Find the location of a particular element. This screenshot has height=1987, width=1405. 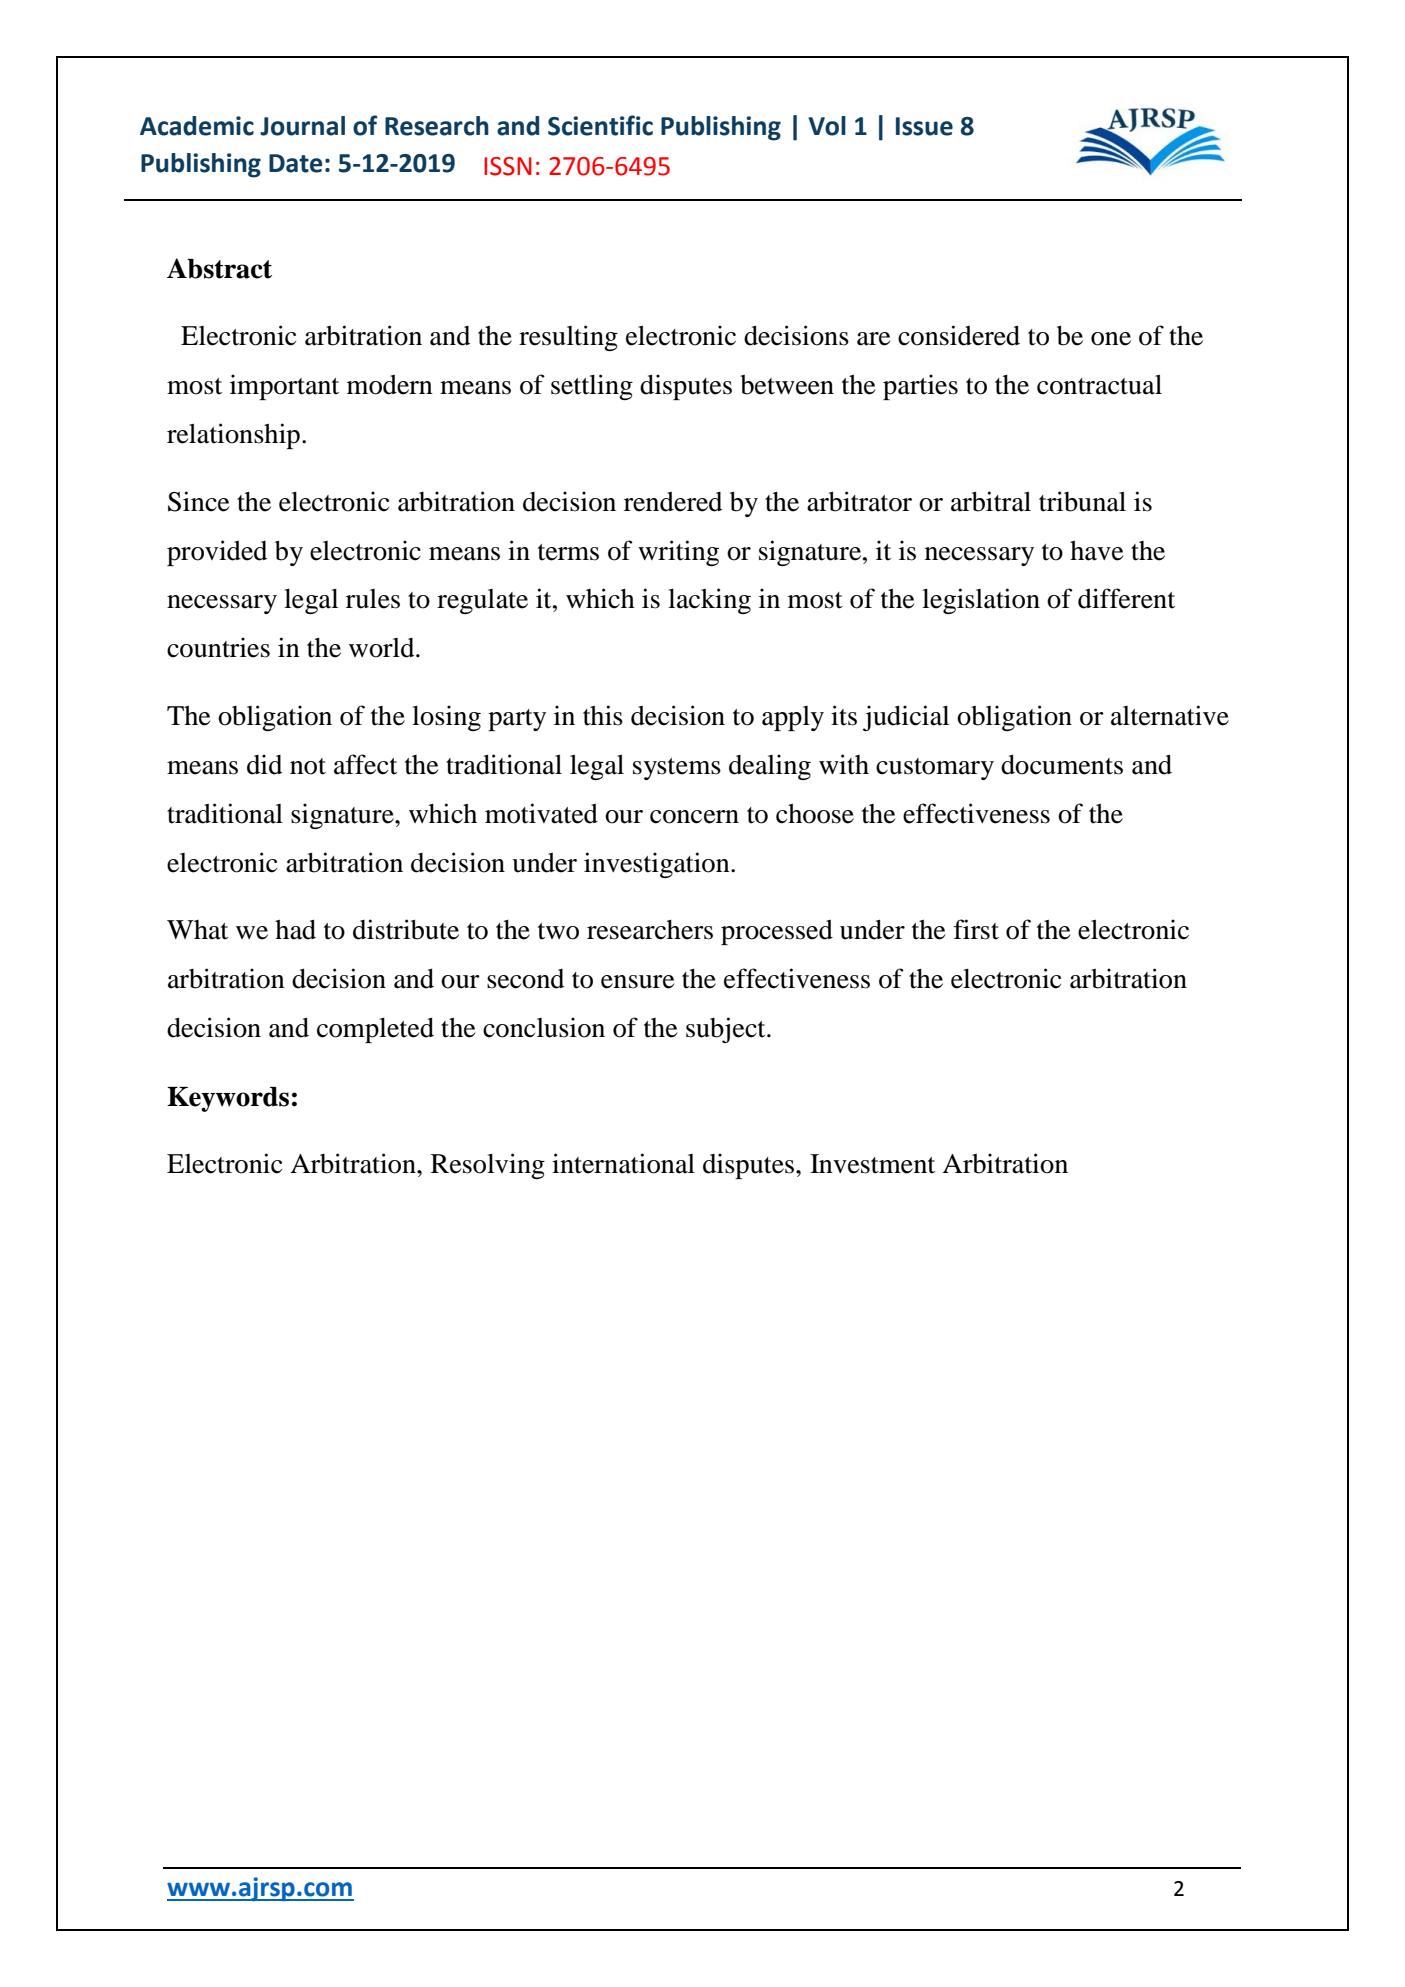

Issue is located at coordinates (924, 126).
